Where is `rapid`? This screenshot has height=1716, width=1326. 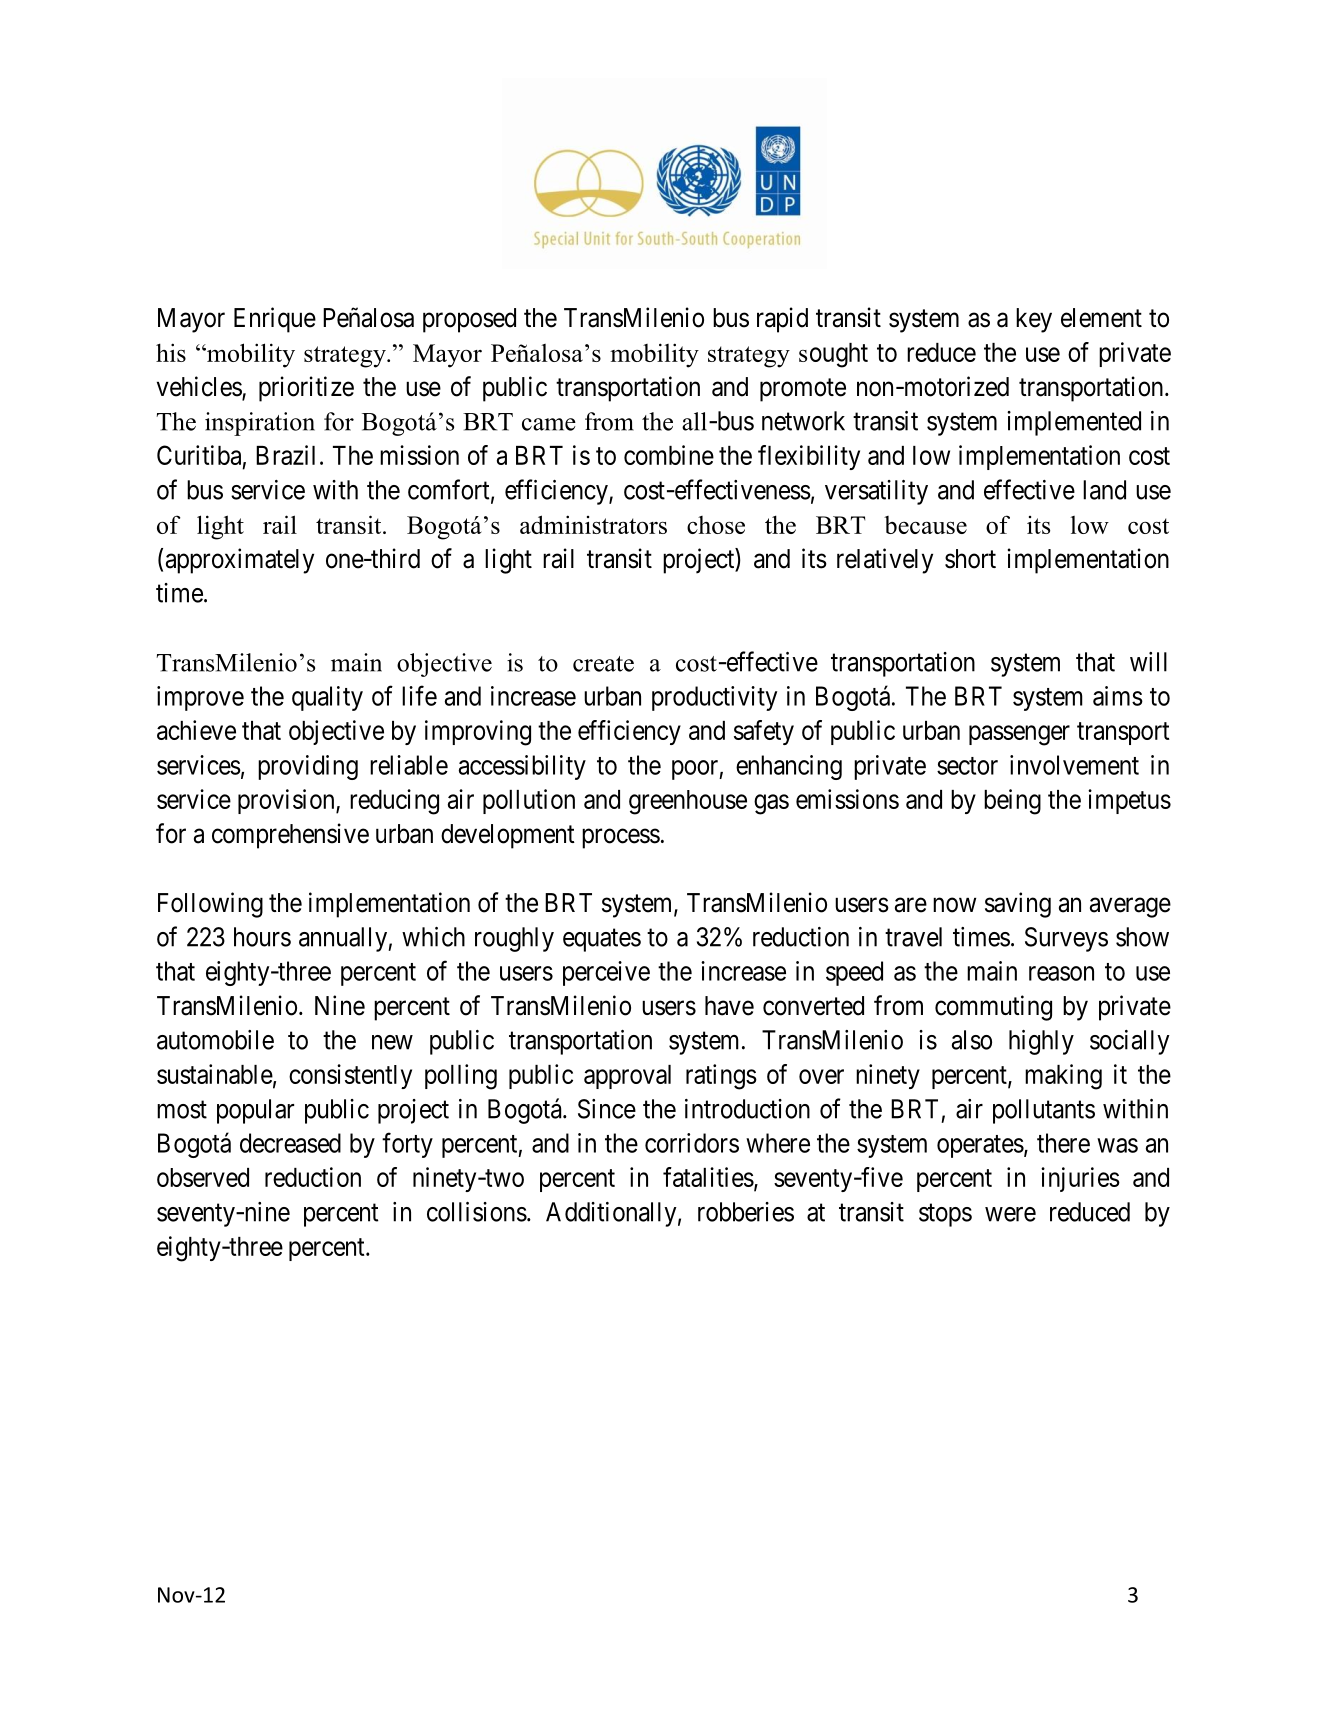 rapid is located at coordinates (782, 320).
